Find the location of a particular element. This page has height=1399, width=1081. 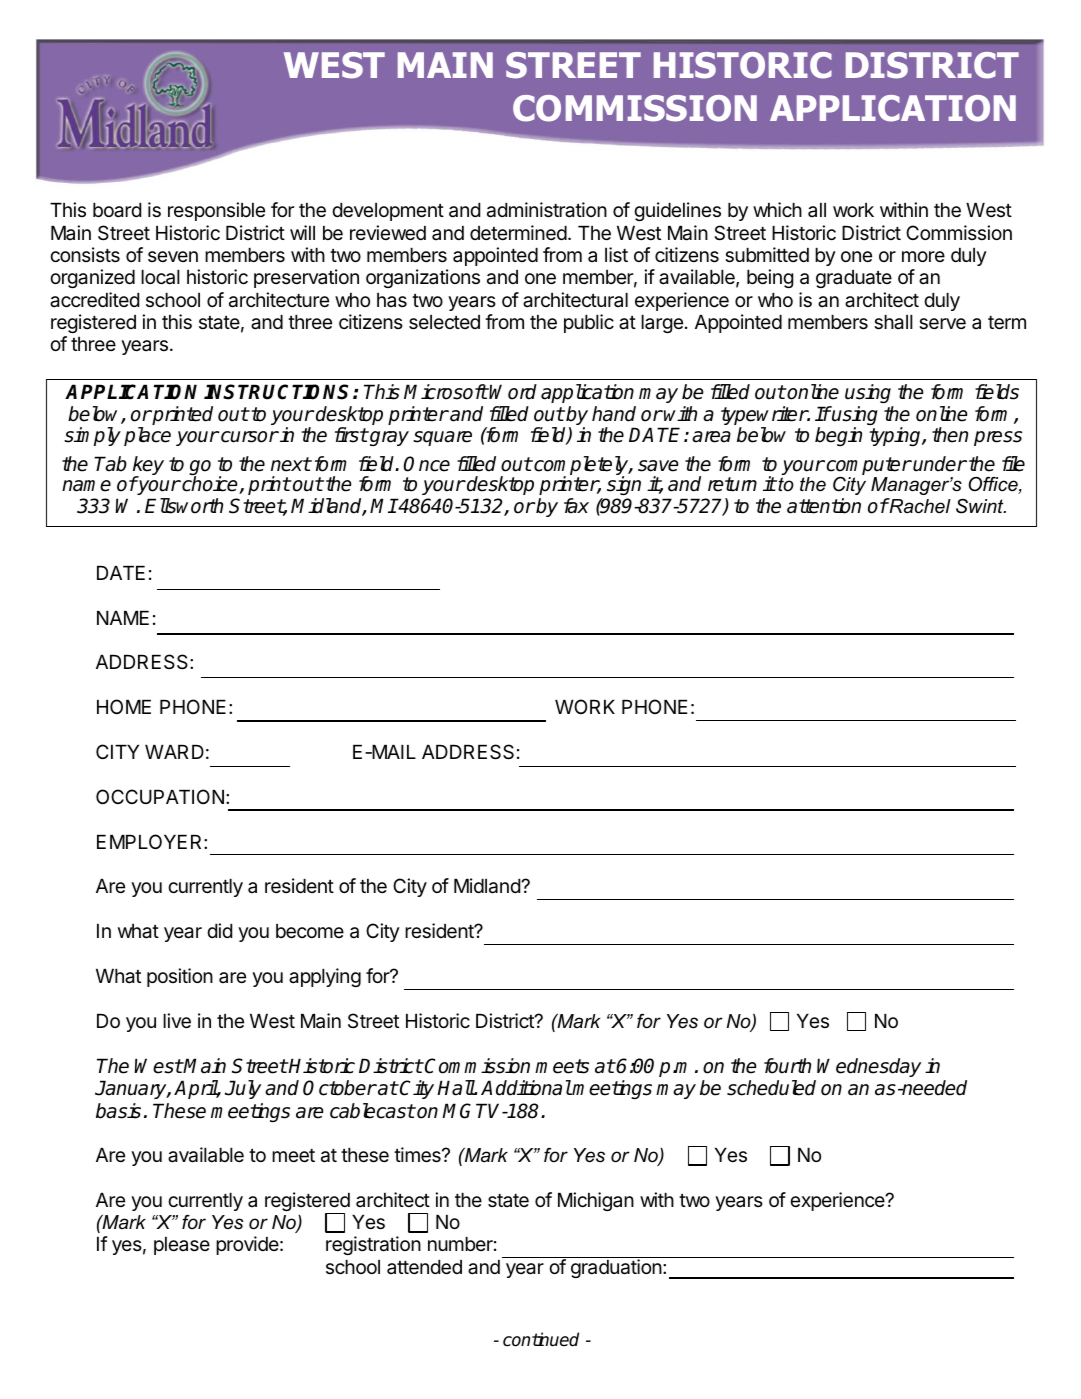

continued is located at coordinates (541, 1339).
